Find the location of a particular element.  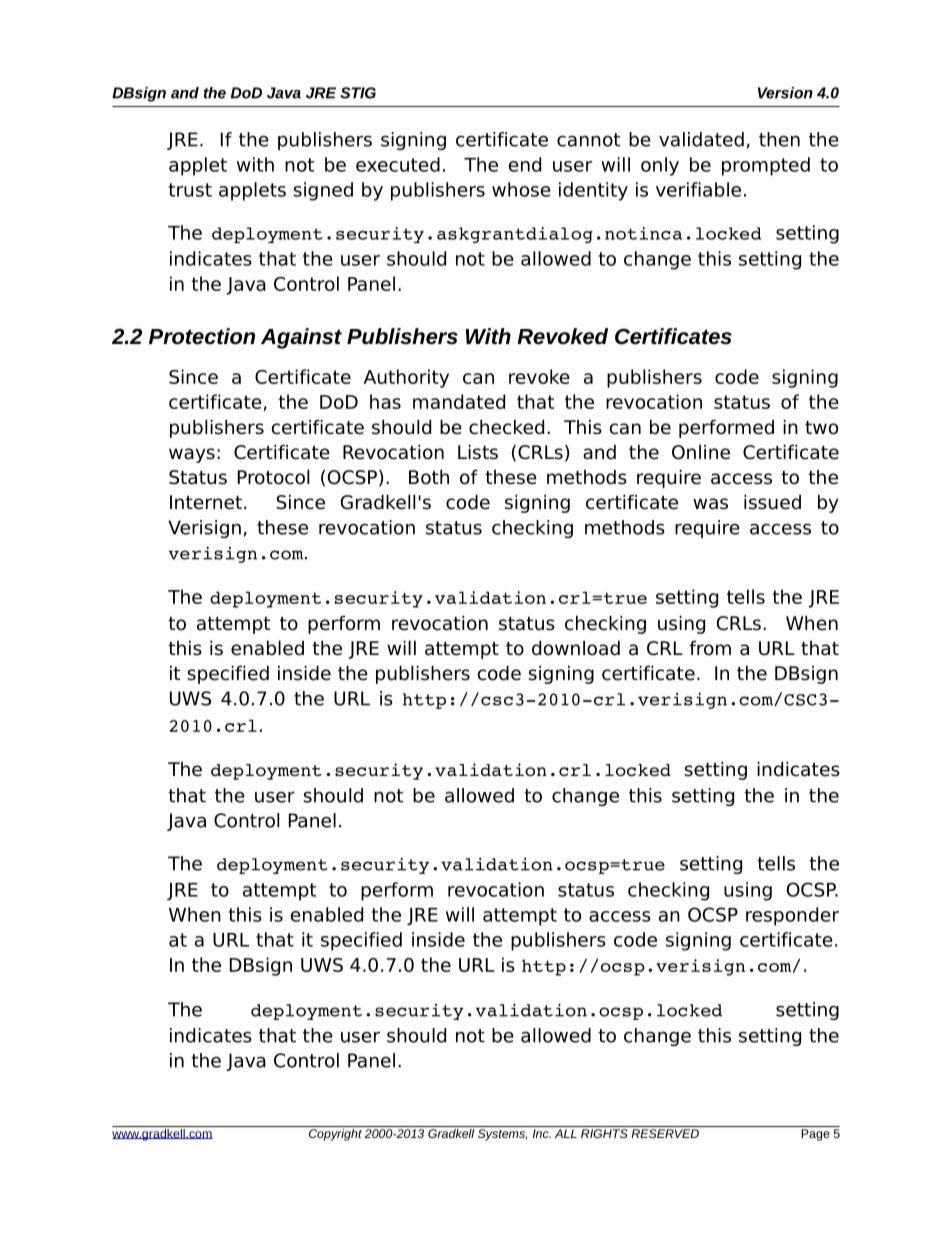

signed is located at coordinates (323, 191).
